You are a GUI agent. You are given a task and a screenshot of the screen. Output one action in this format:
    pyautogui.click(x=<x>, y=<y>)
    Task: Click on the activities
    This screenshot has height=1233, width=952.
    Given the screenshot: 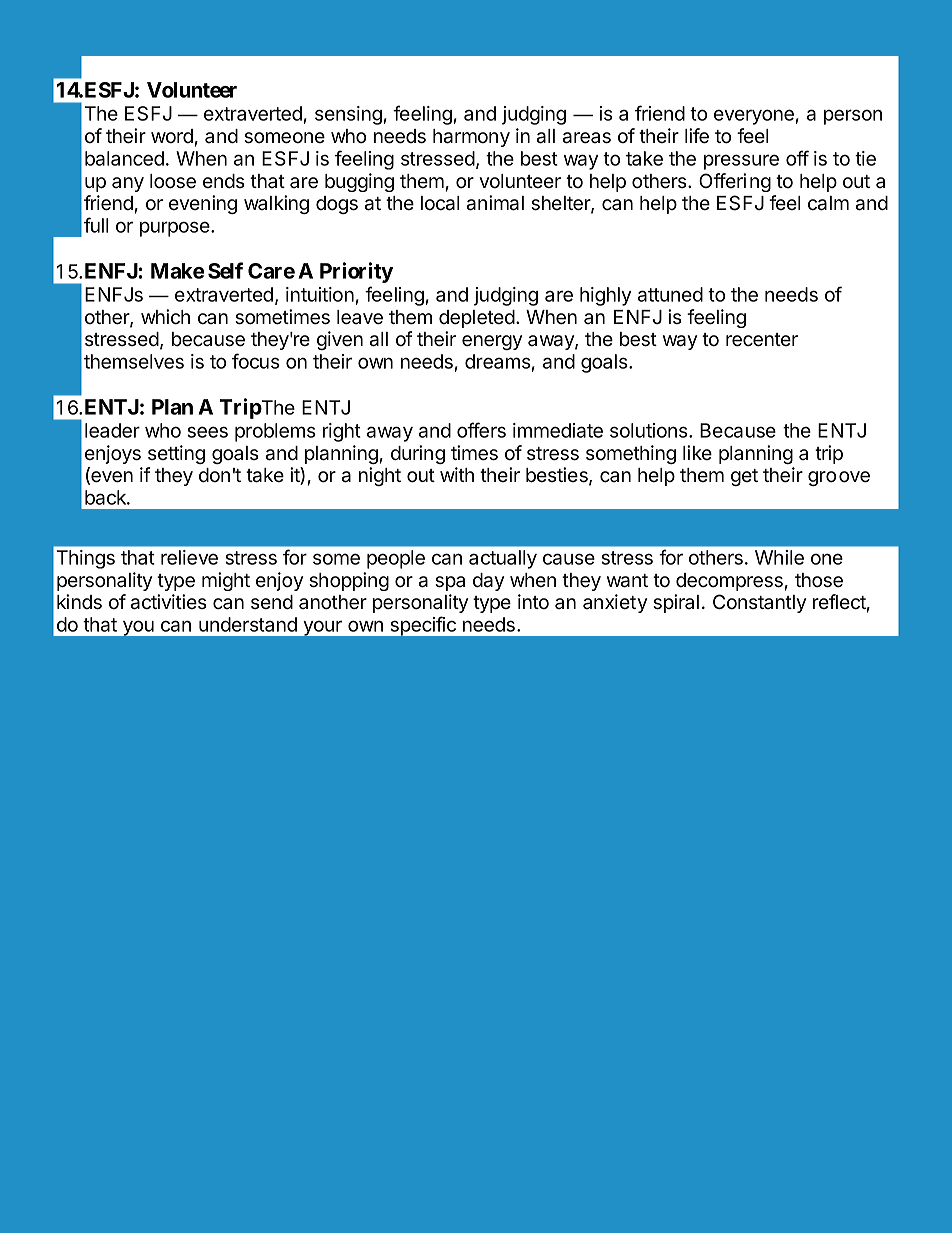 What is the action you would take?
    pyautogui.click(x=169, y=602)
